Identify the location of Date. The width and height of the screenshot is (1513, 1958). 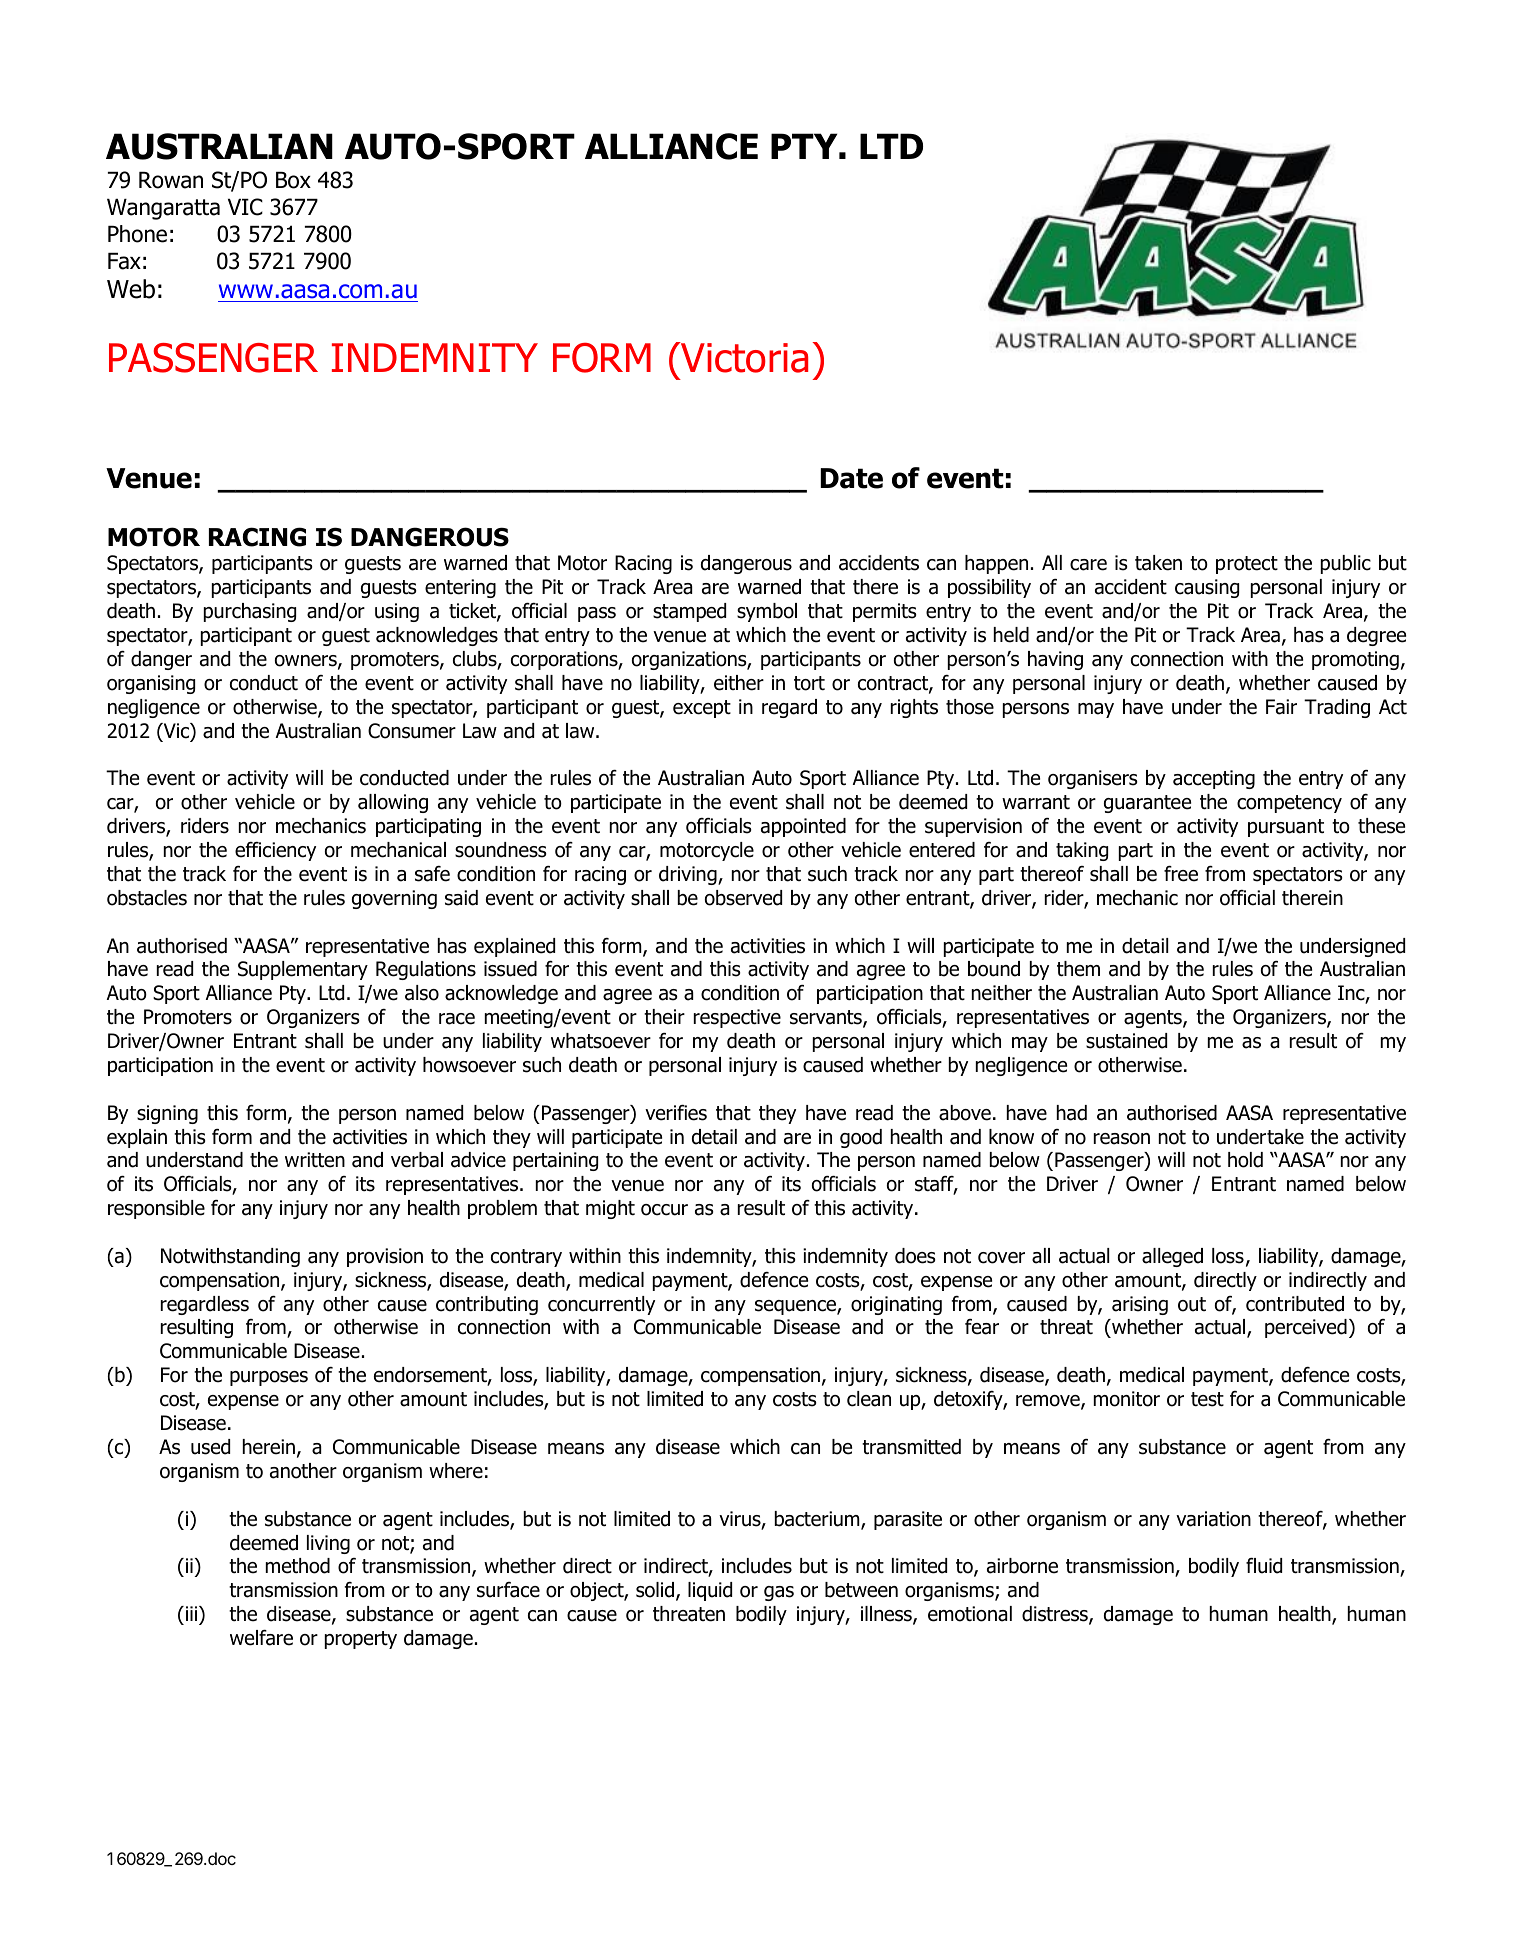
(851, 478).
